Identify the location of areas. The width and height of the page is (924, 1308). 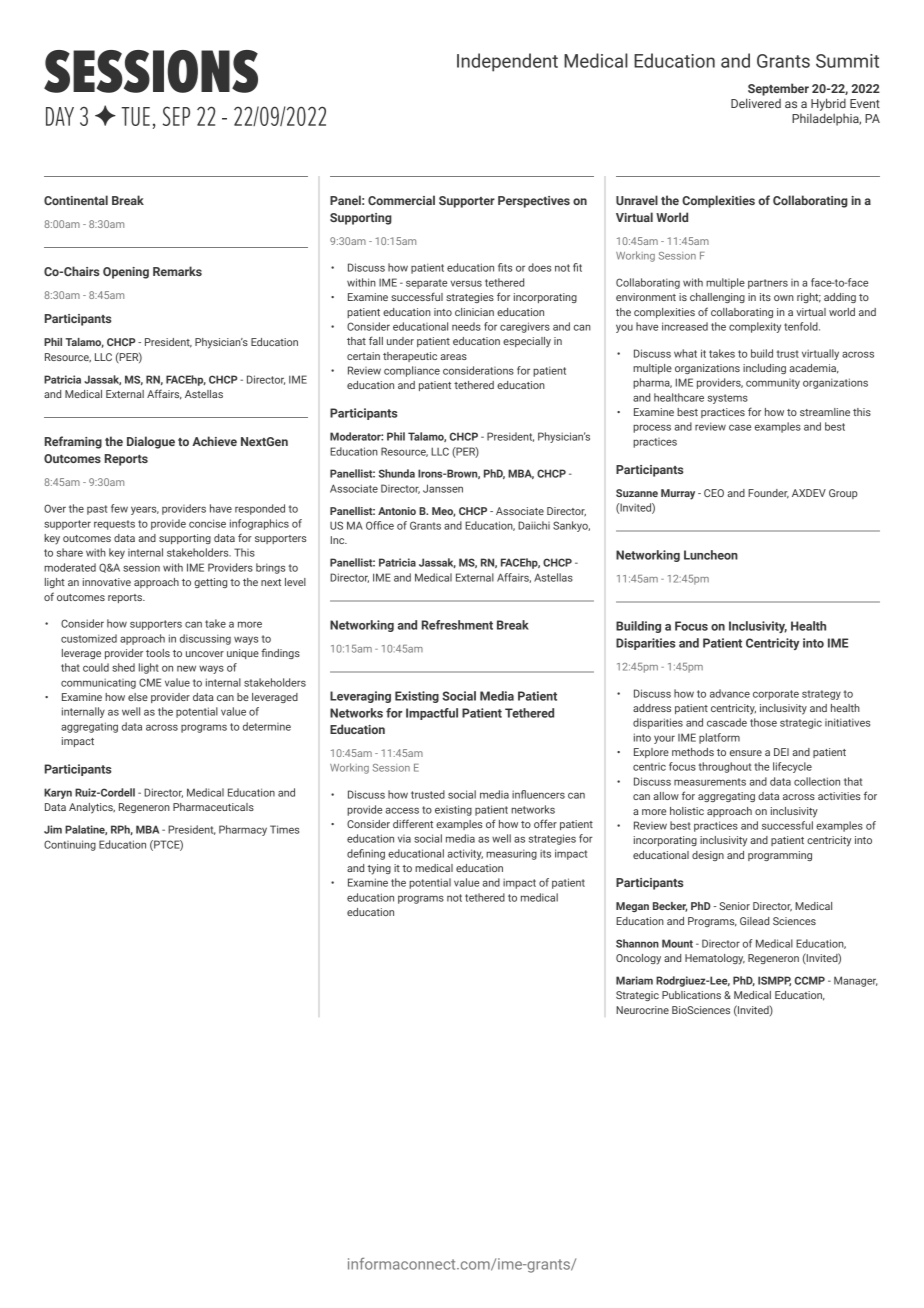
(453, 357).
